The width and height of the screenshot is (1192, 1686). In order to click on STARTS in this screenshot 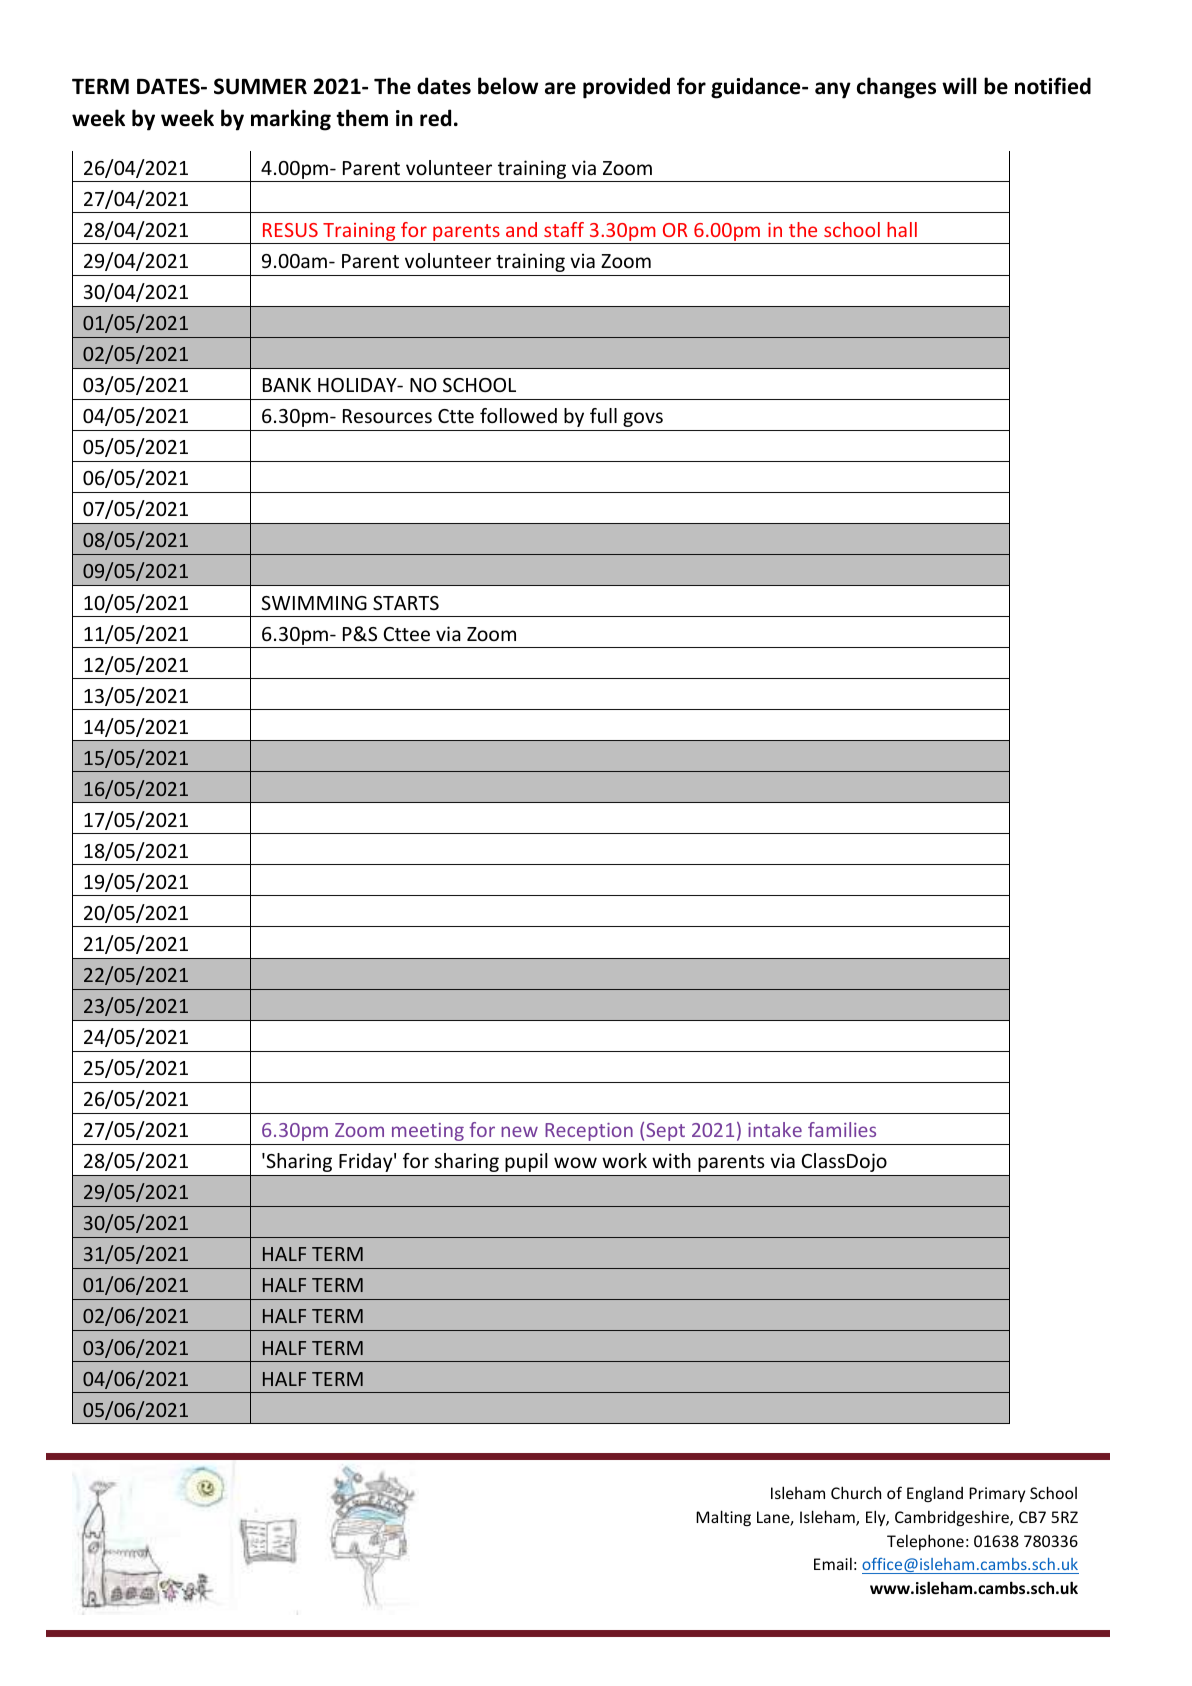, I will do `click(406, 603)`.
